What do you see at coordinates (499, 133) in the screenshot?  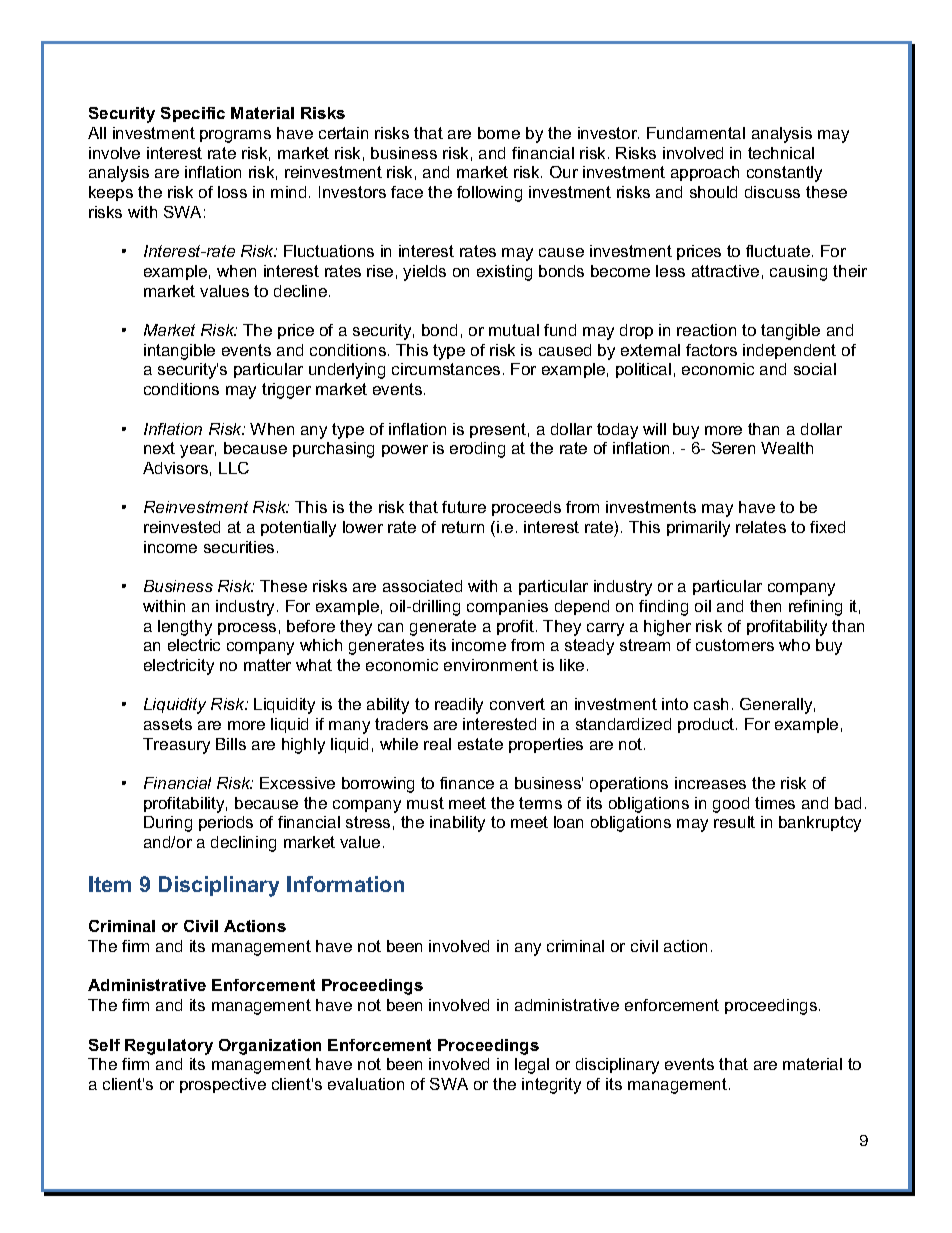 I see `borne` at bounding box center [499, 133].
